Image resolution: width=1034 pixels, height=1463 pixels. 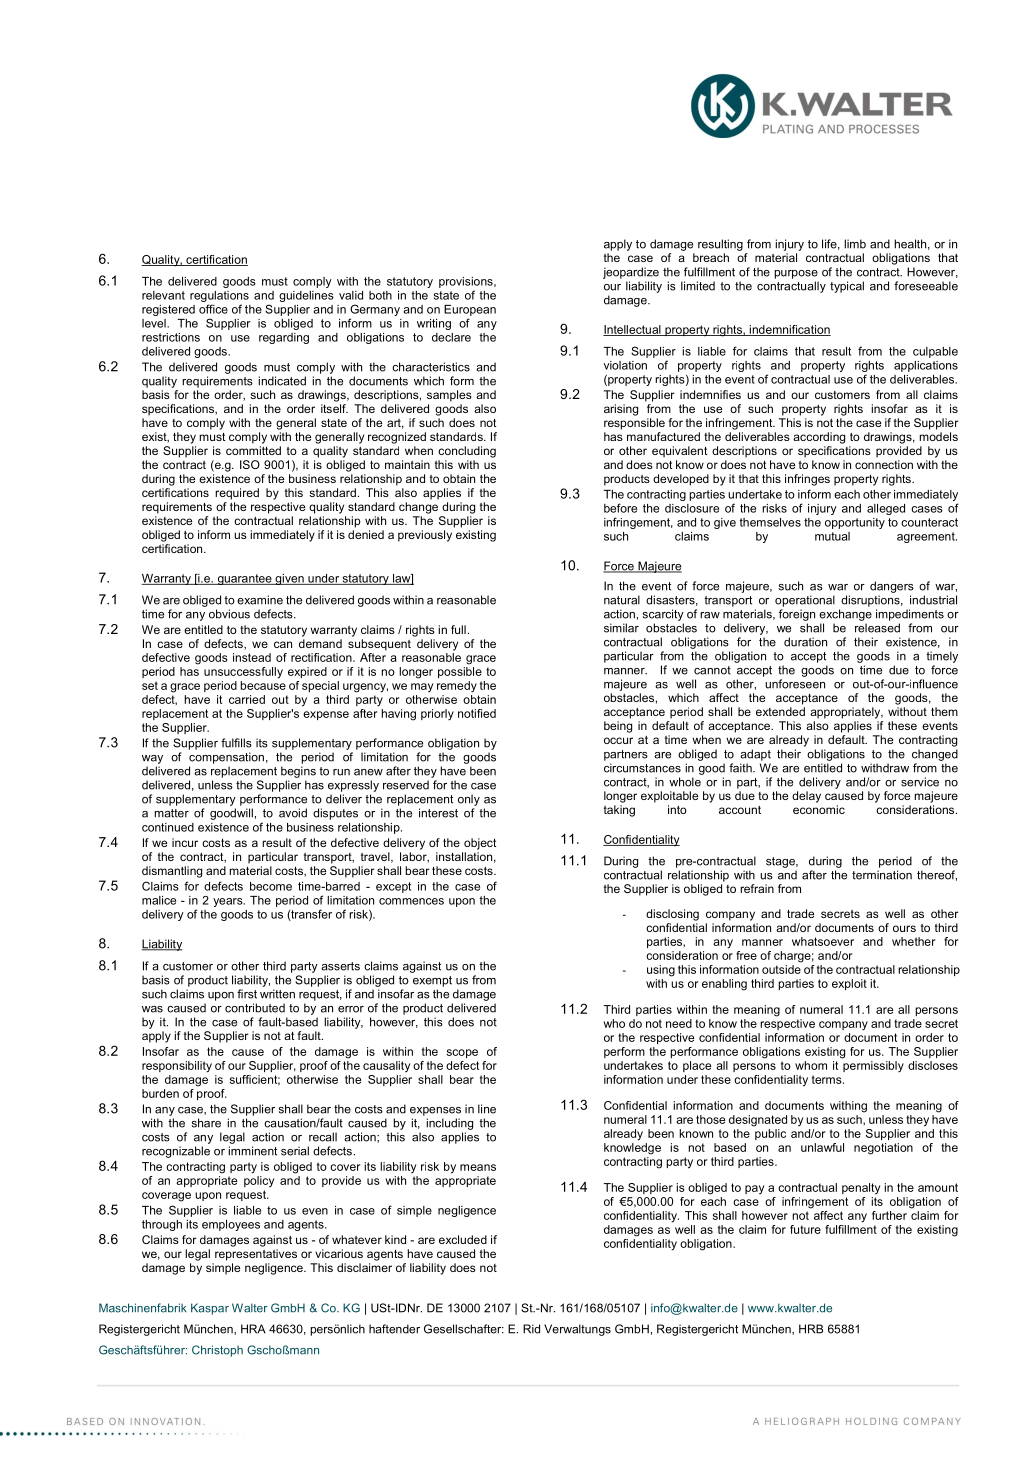 I want to click on Rid, so click(x=531, y=1329).
